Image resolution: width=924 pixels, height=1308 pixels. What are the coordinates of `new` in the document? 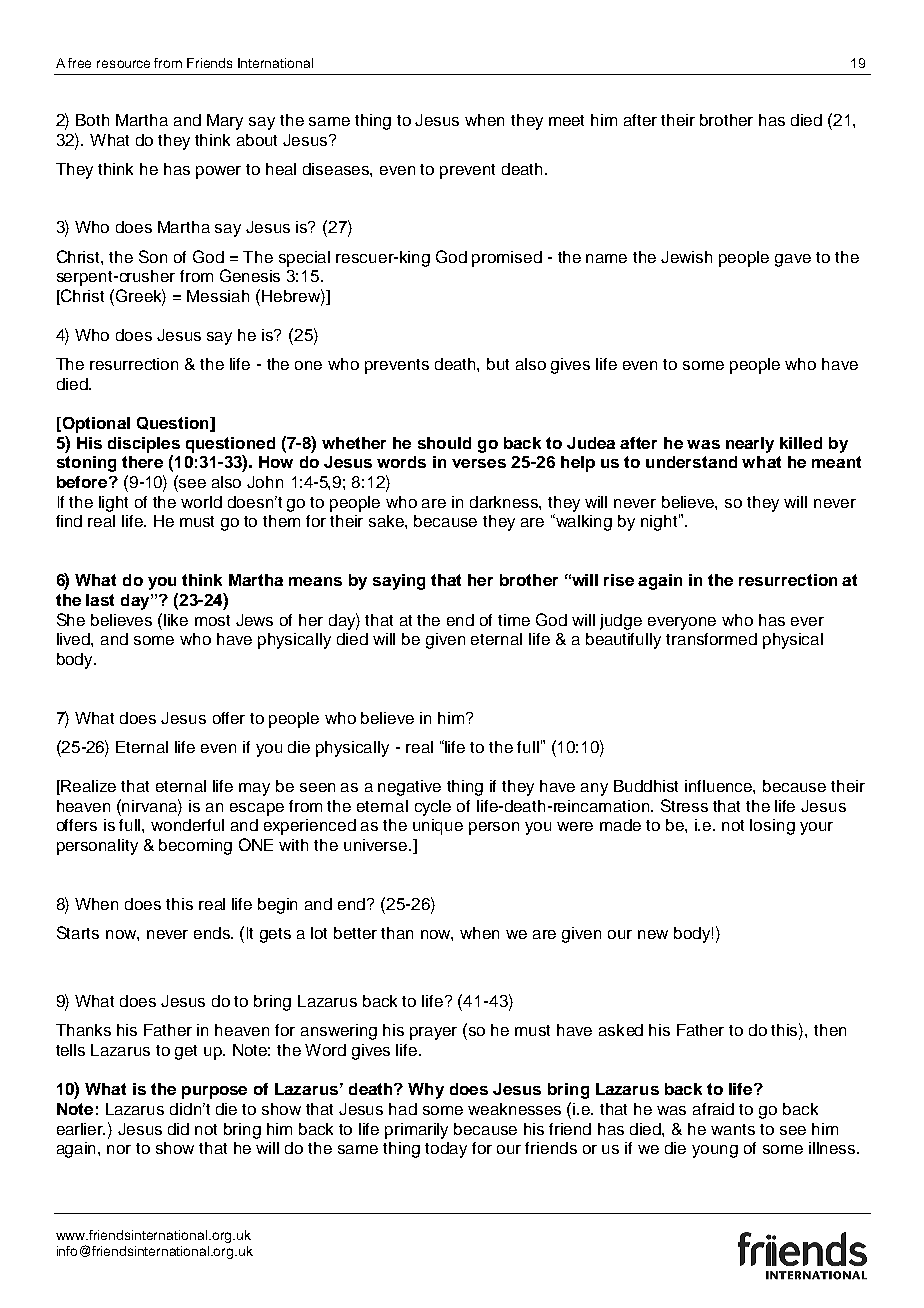 It's located at (653, 934).
